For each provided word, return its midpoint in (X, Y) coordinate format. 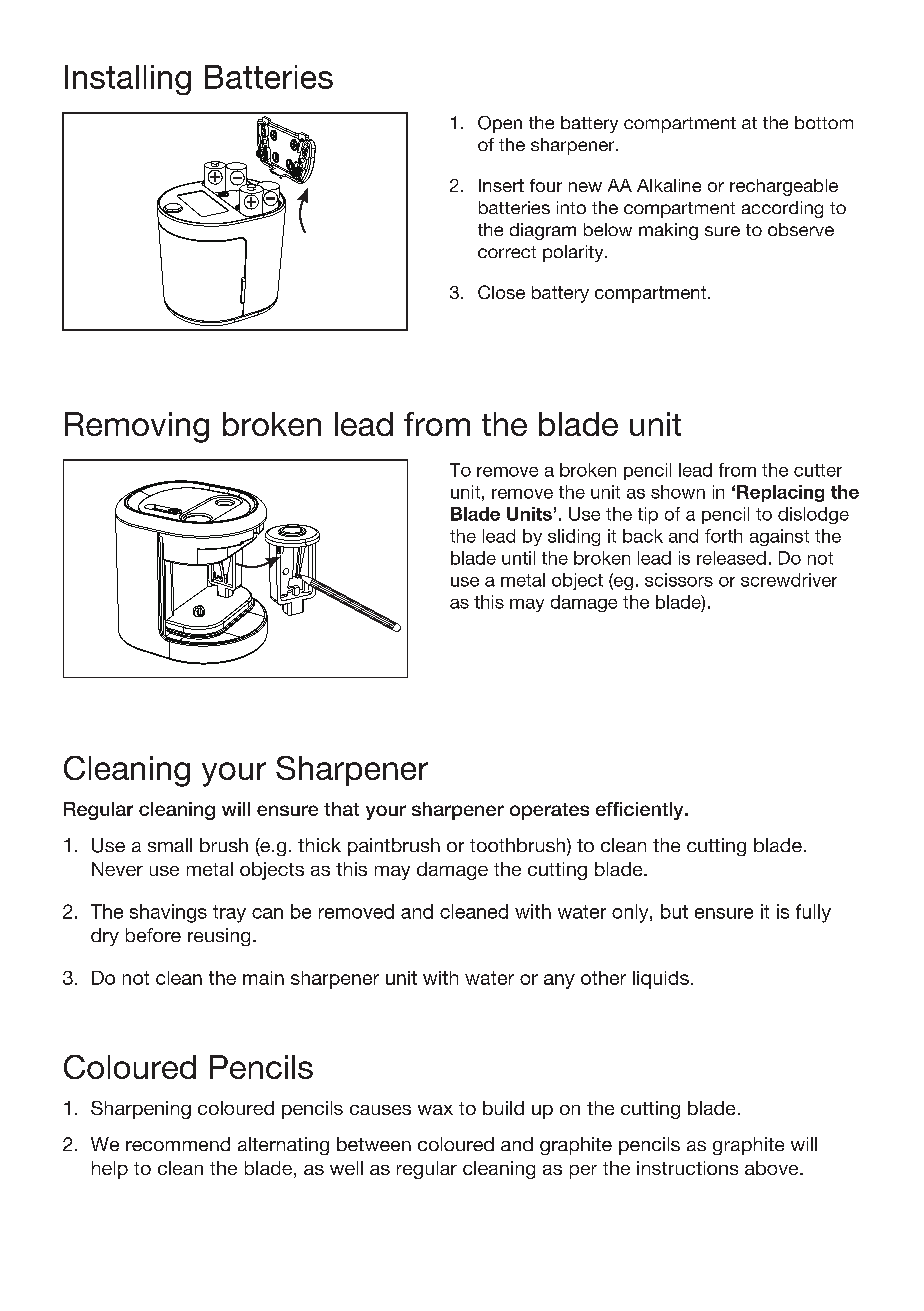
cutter (818, 470)
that (341, 809)
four (546, 185)
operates (549, 811)
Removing (137, 427)
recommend (178, 1144)
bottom (824, 122)
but (674, 911)
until (518, 558)
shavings (168, 913)
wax (435, 1110)
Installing (128, 80)
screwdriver (789, 580)
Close (501, 292)
